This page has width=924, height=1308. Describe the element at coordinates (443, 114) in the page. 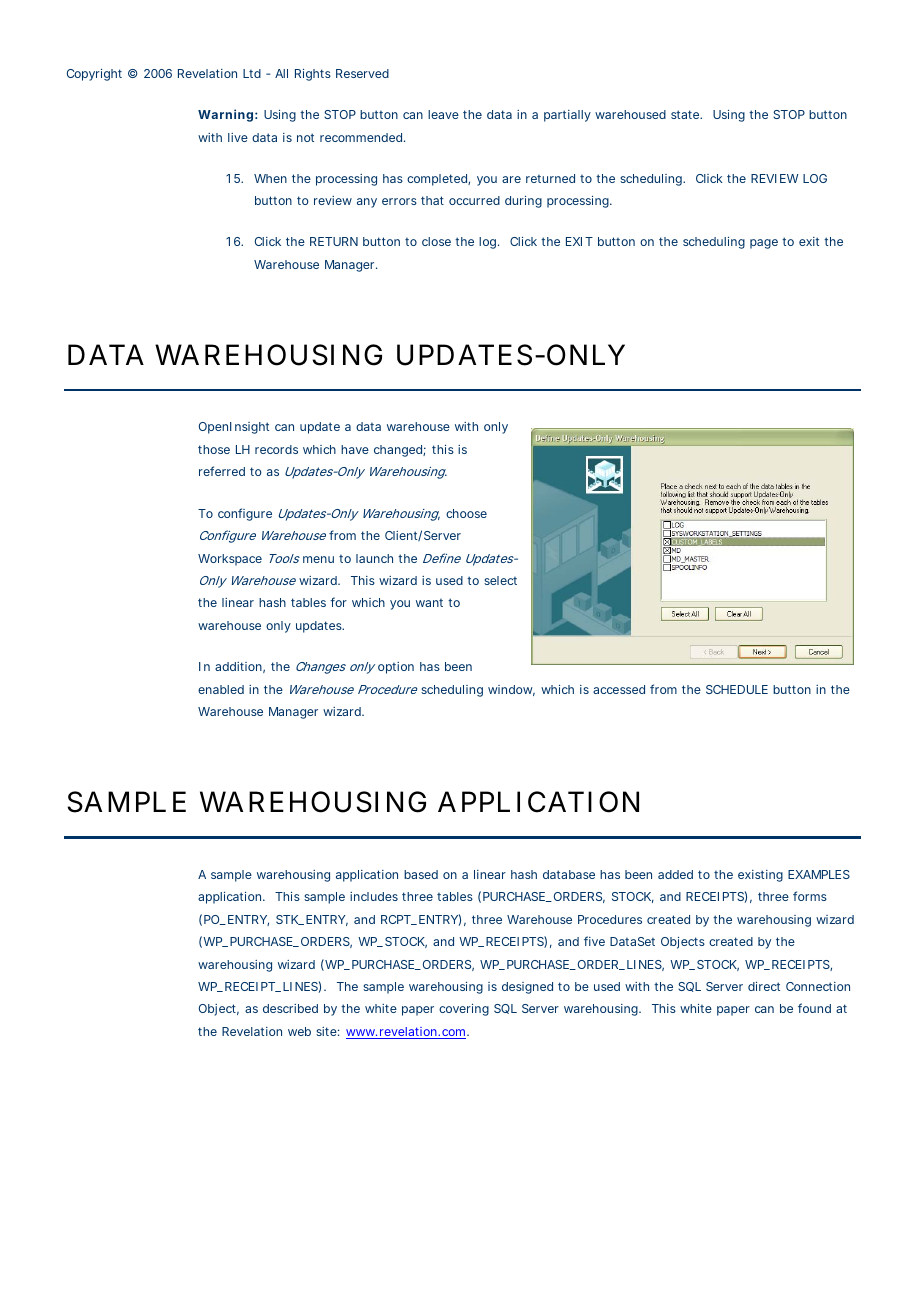

I see `leave` at that location.
